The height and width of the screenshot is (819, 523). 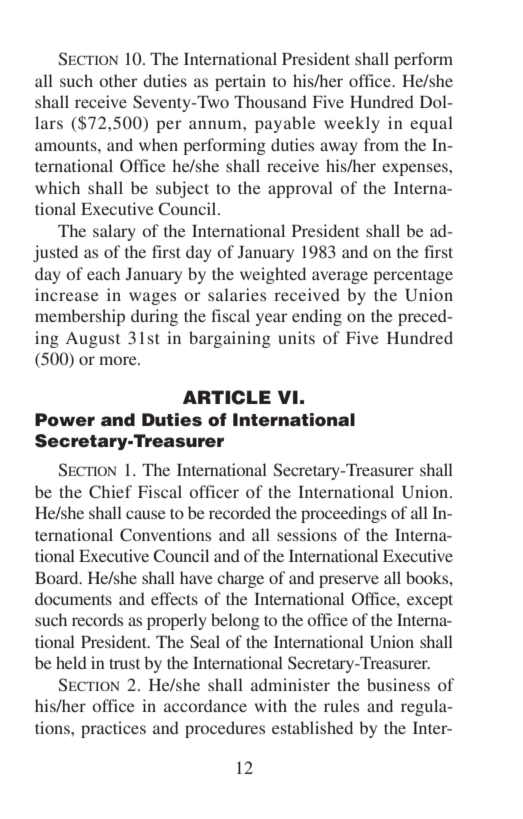 What do you see at coordinates (124, 664) in the screenshot?
I see `trust` at bounding box center [124, 664].
